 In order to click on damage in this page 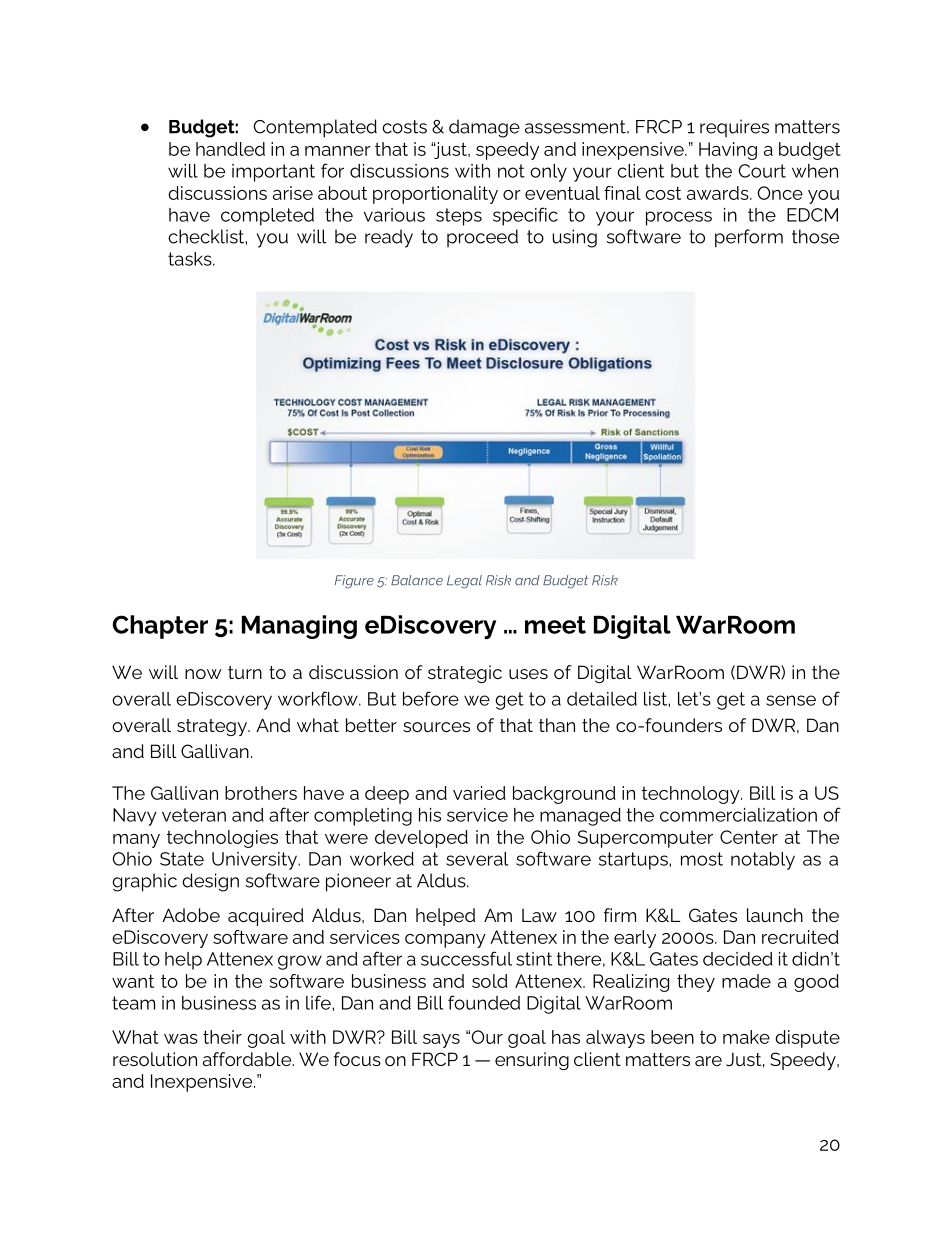, I will do `click(484, 128)`.
